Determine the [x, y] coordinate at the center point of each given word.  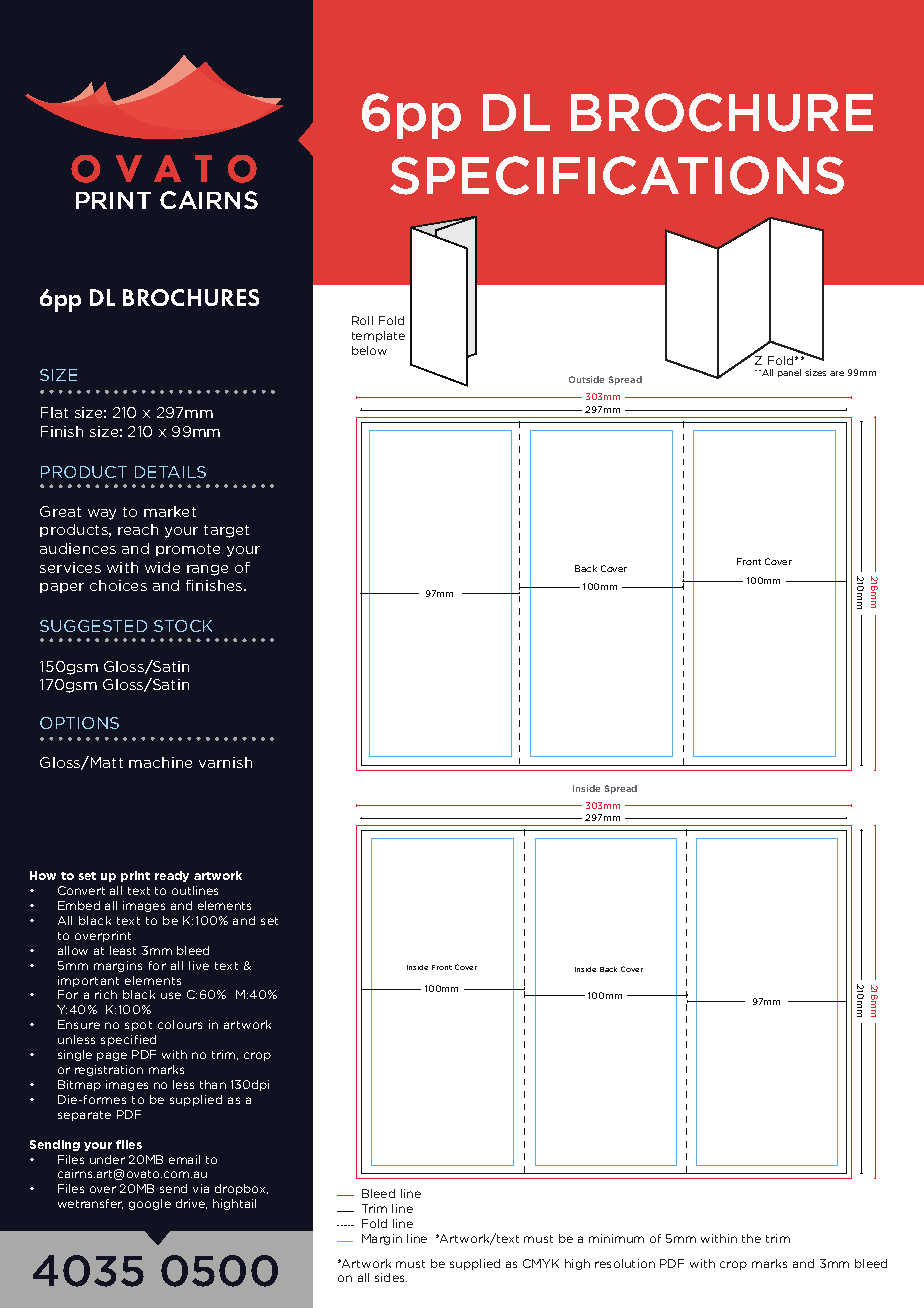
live [199, 965]
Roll [362, 320]
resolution [625, 1263]
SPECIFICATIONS [617, 175]
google [150, 1204]
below [369, 350]
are [837, 373]
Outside [586, 379]
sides [391, 1277]
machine [160, 762]
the [751, 1238]
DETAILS [170, 472]
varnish [225, 762]
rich [106, 994]
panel [789, 373]
